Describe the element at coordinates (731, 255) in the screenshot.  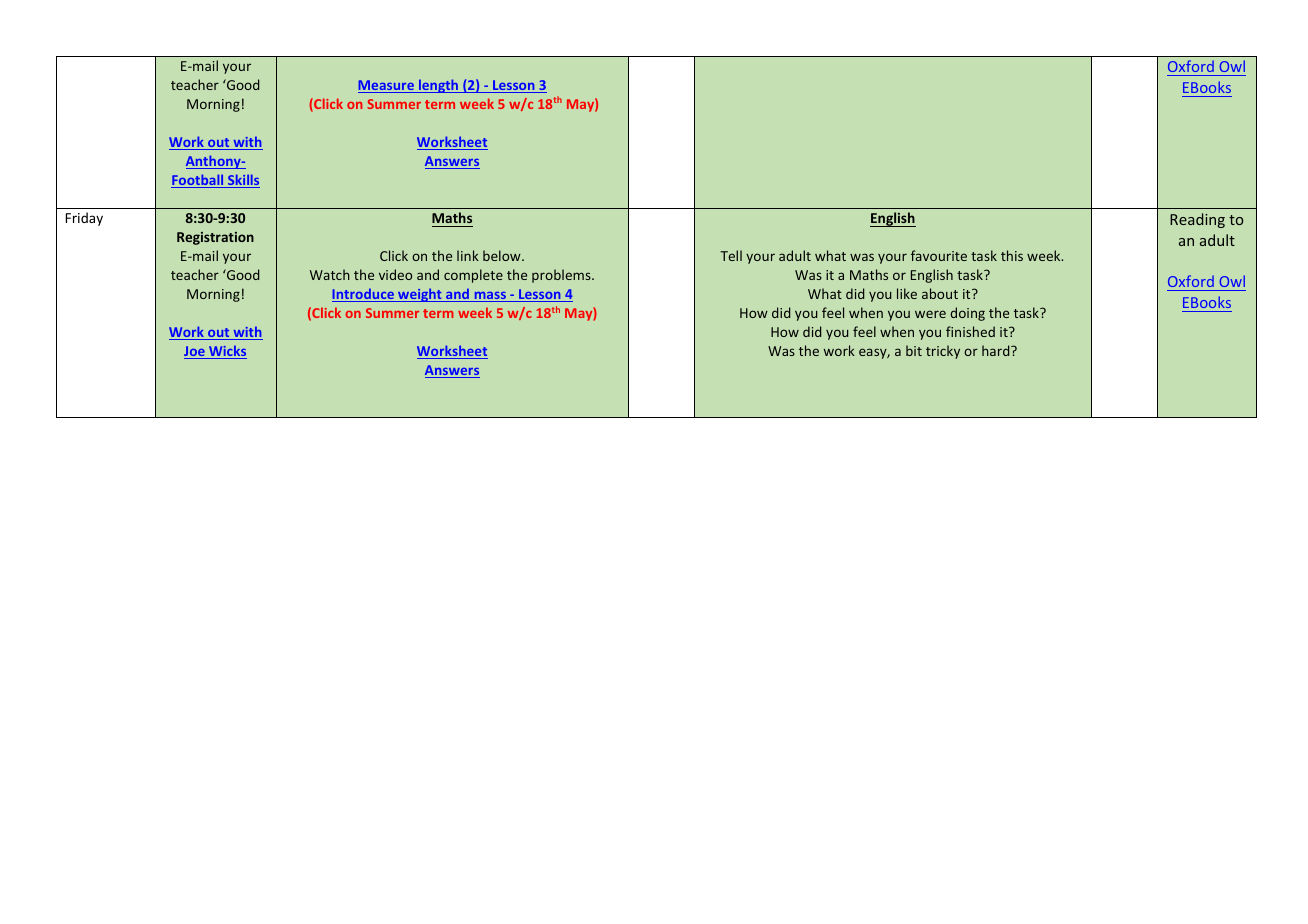
I see `Tell` at that location.
